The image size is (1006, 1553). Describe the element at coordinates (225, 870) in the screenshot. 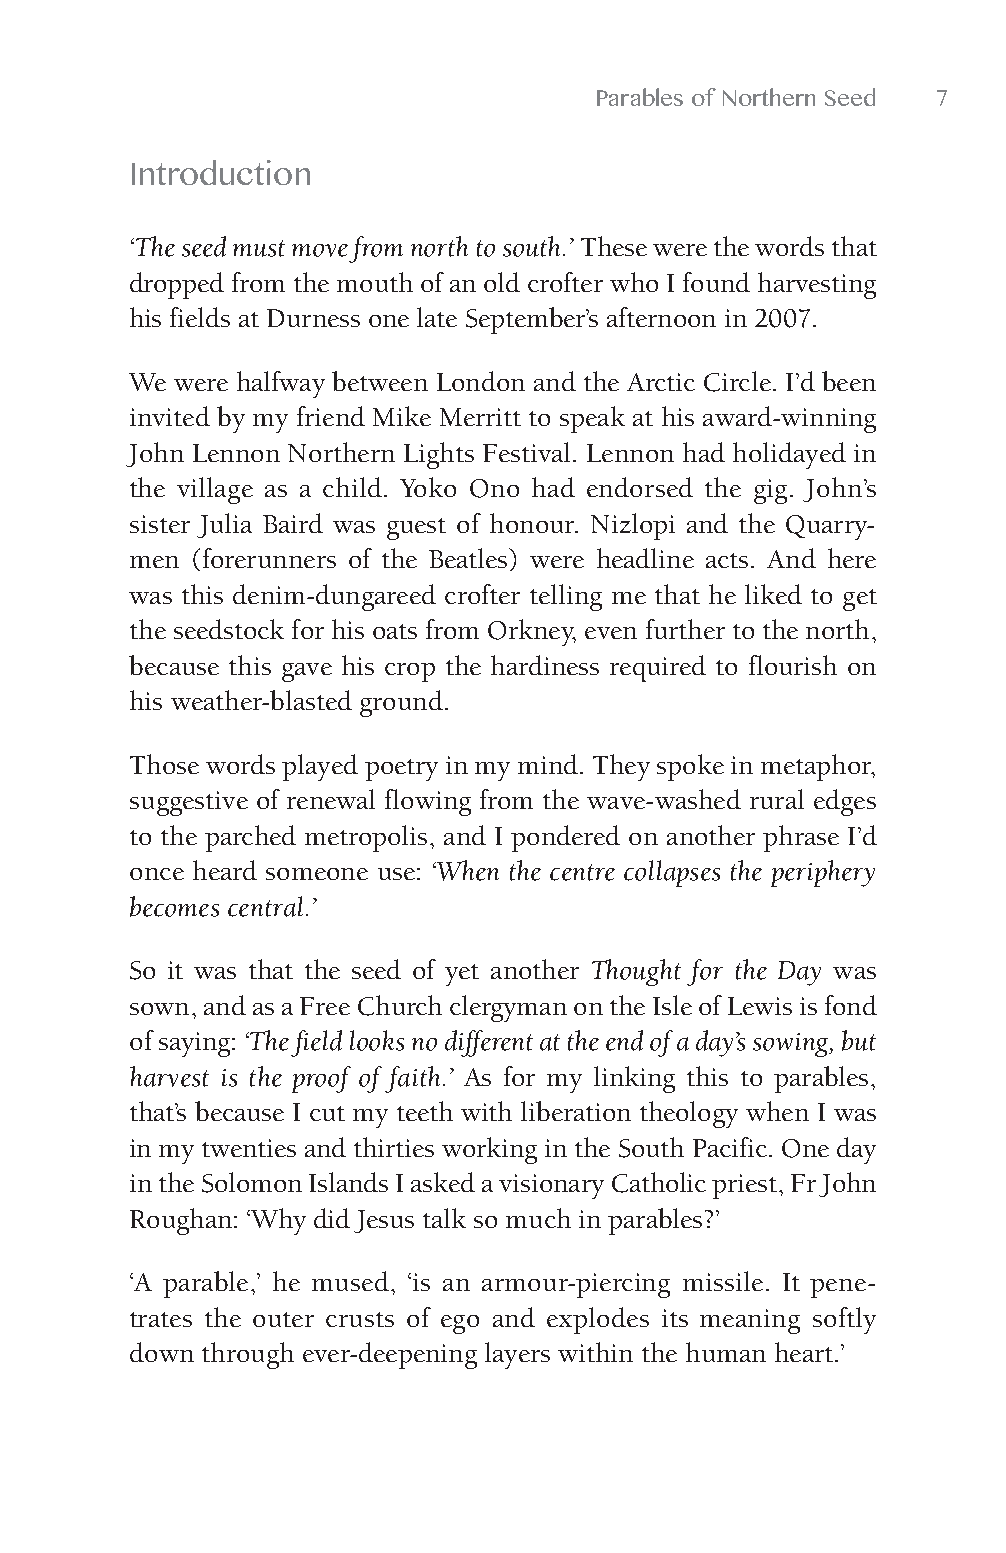

I see `heard` at that location.
